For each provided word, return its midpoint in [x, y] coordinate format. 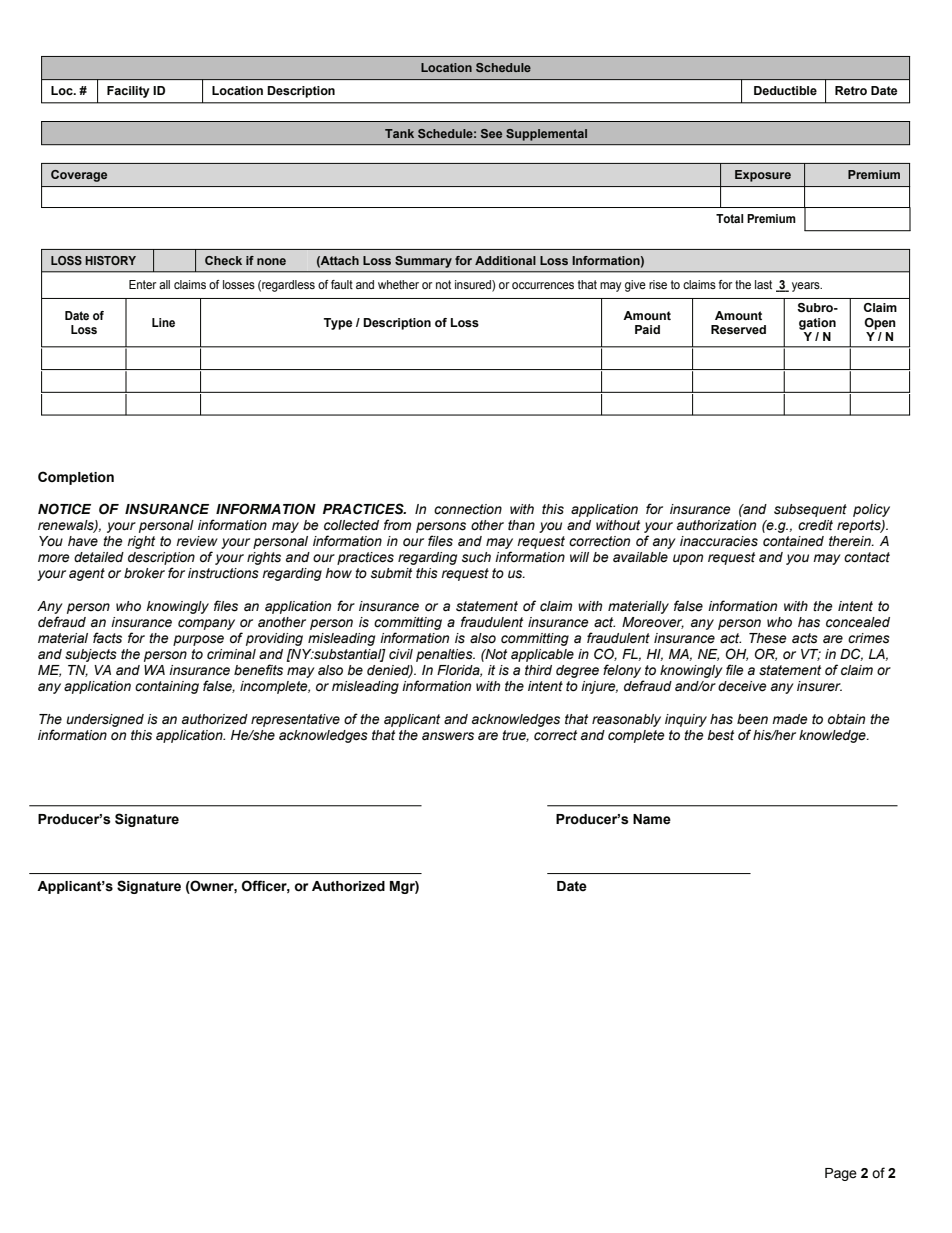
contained [793, 541]
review [197, 541]
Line [163, 322]
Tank [399, 133]
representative [295, 720]
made [790, 719]
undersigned [105, 720]
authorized [215, 719]
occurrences [543, 285]
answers [448, 736]
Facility [128, 92]
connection [468, 509]
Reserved [738, 329]
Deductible [785, 90]
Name [652, 819]
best [720, 735]
